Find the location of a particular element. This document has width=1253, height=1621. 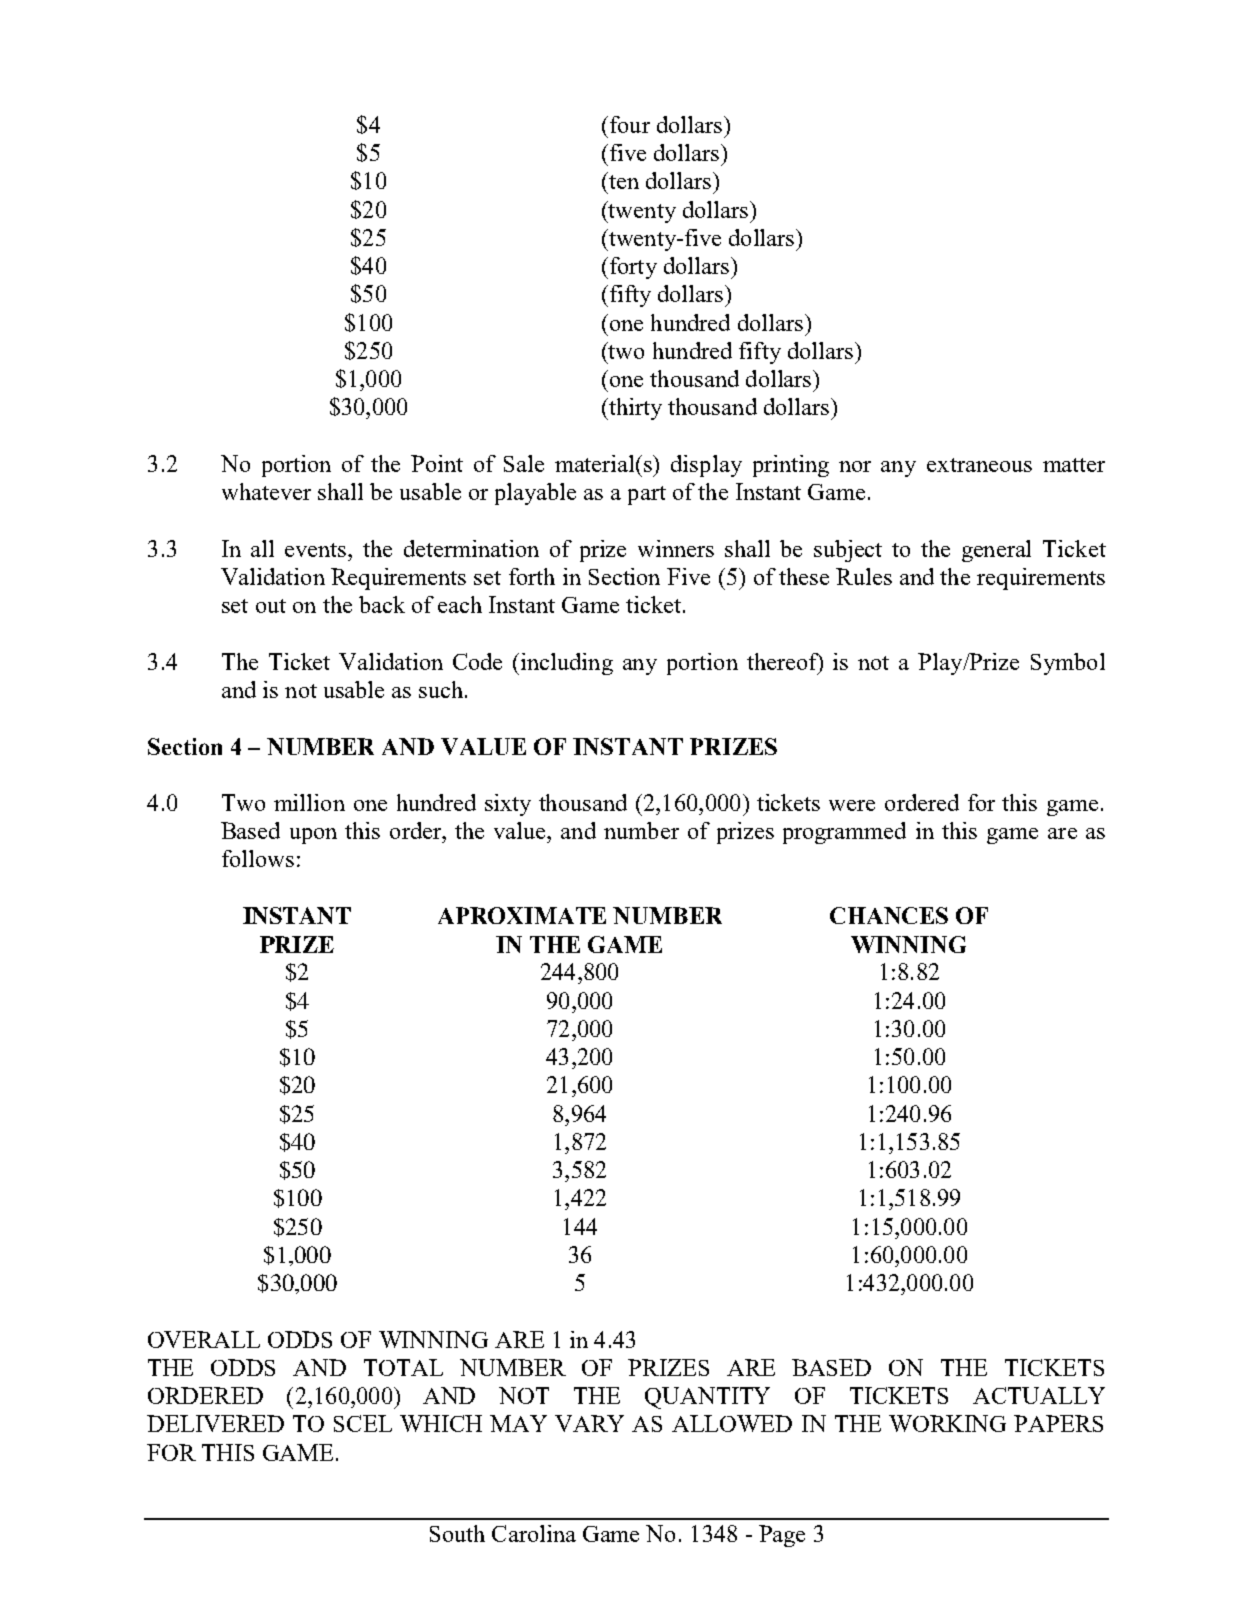

whatever is located at coordinates (266, 491).
